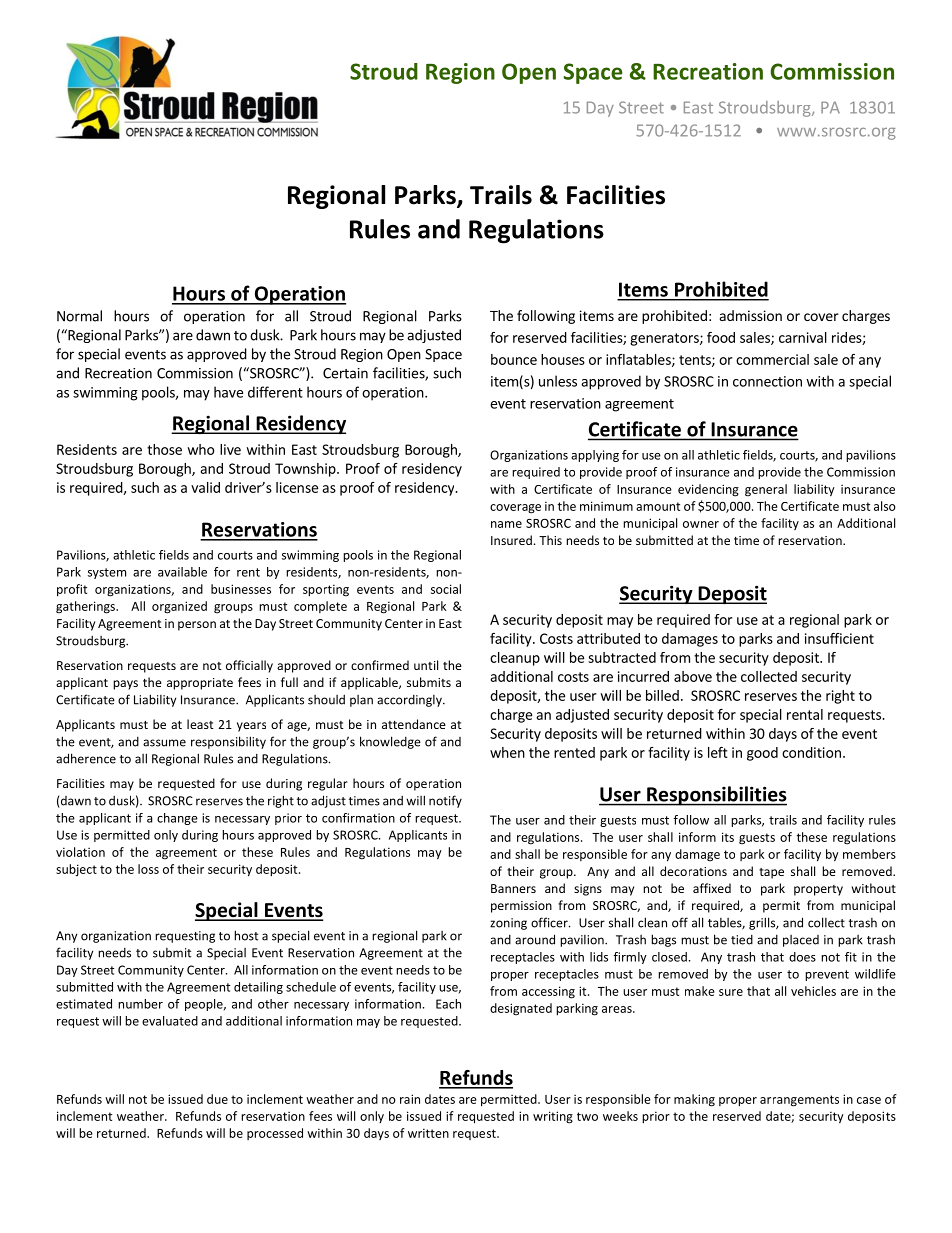  I want to click on bounce, so click(514, 359).
